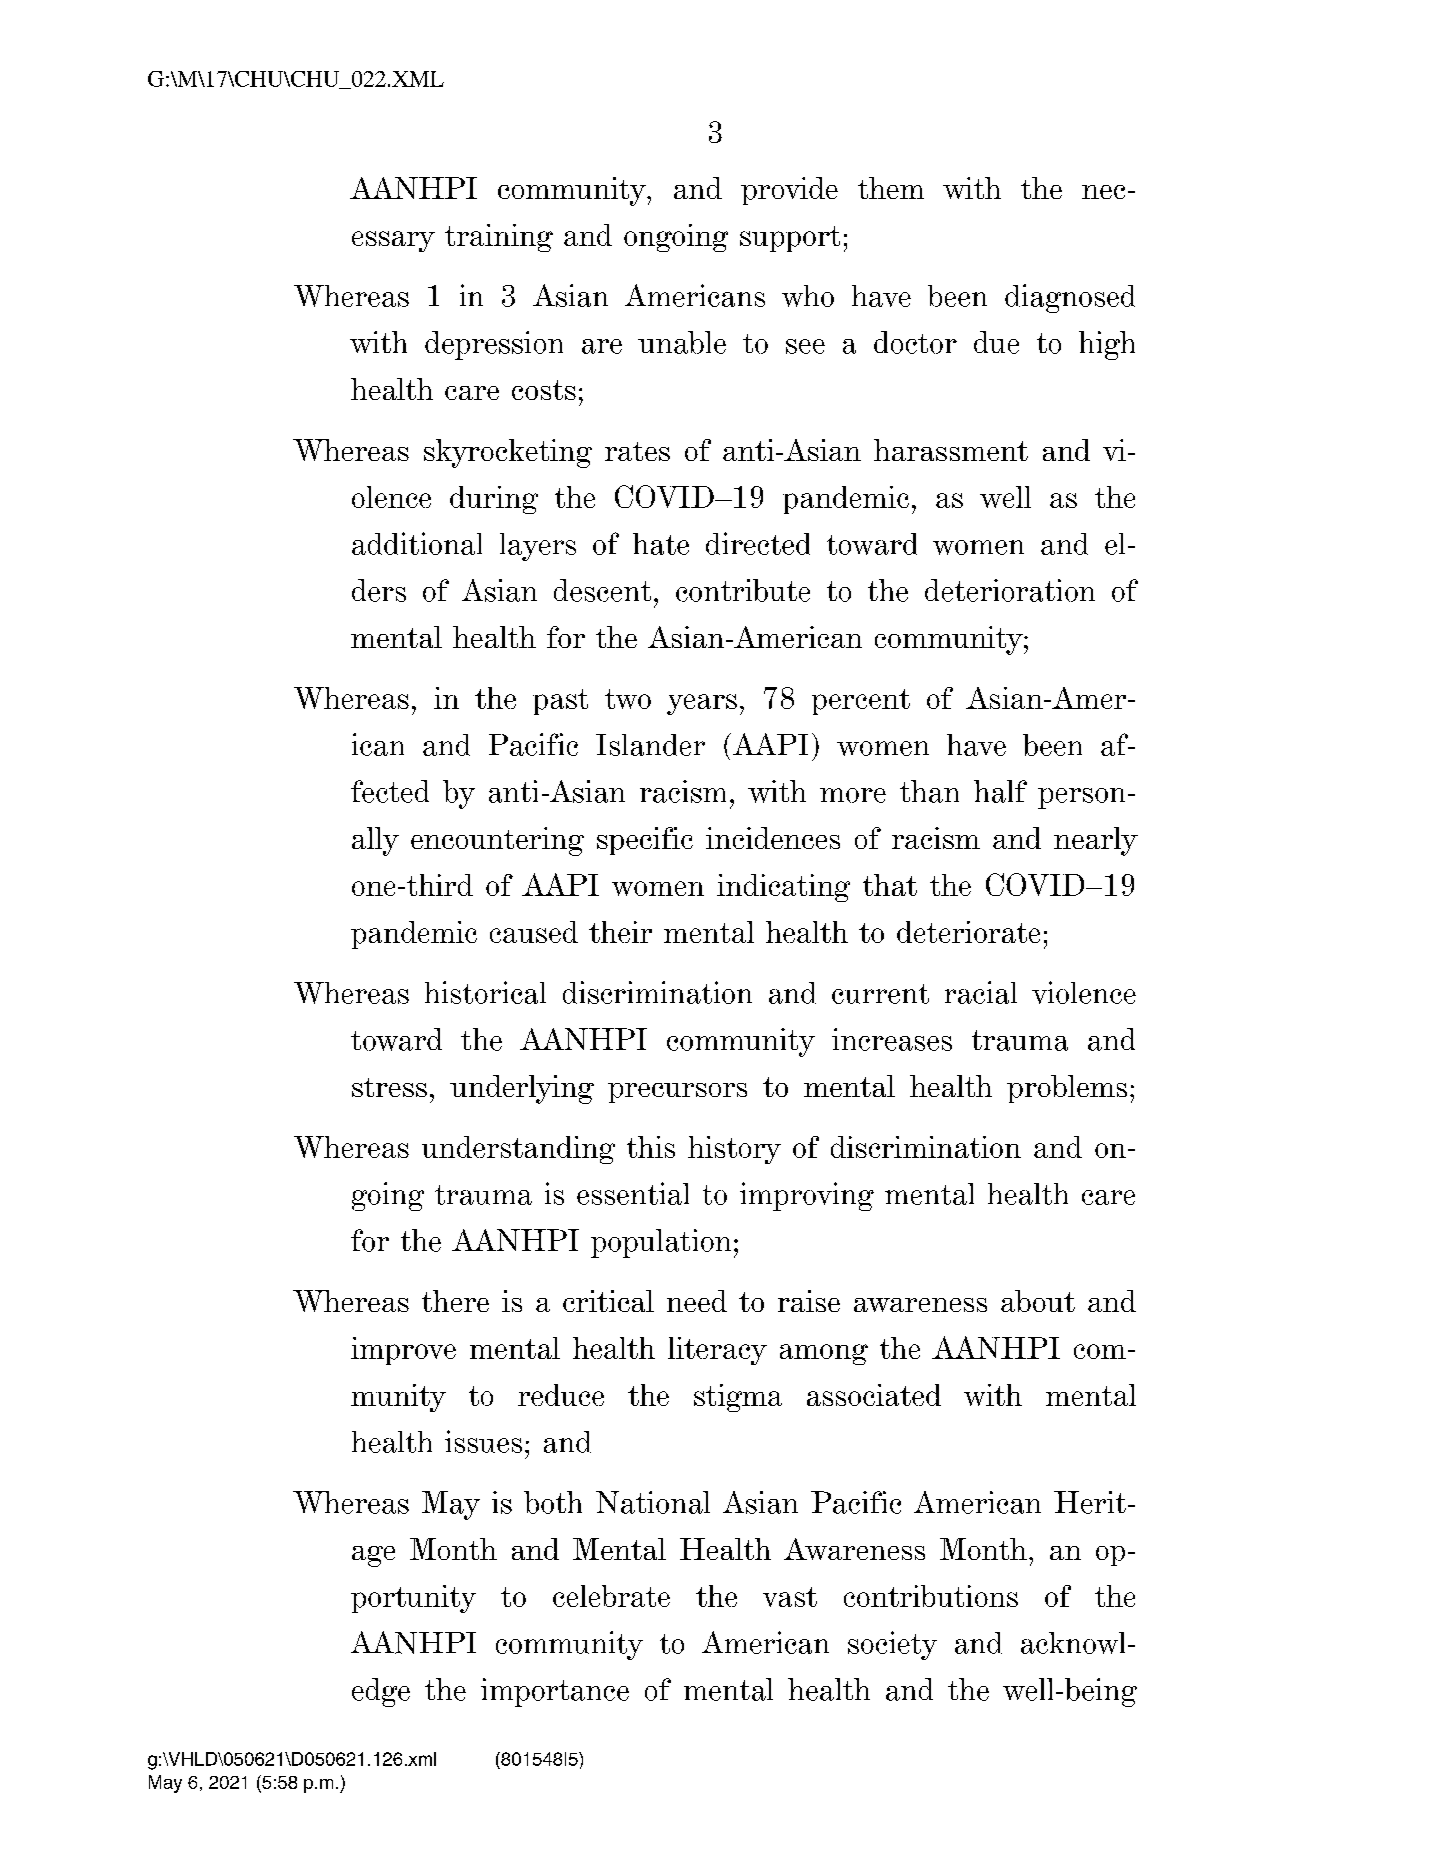 The height and width of the screenshot is (1852, 1431). What do you see at coordinates (485, 992) in the screenshot?
I see `historical` at bounding box center [485, 992].
